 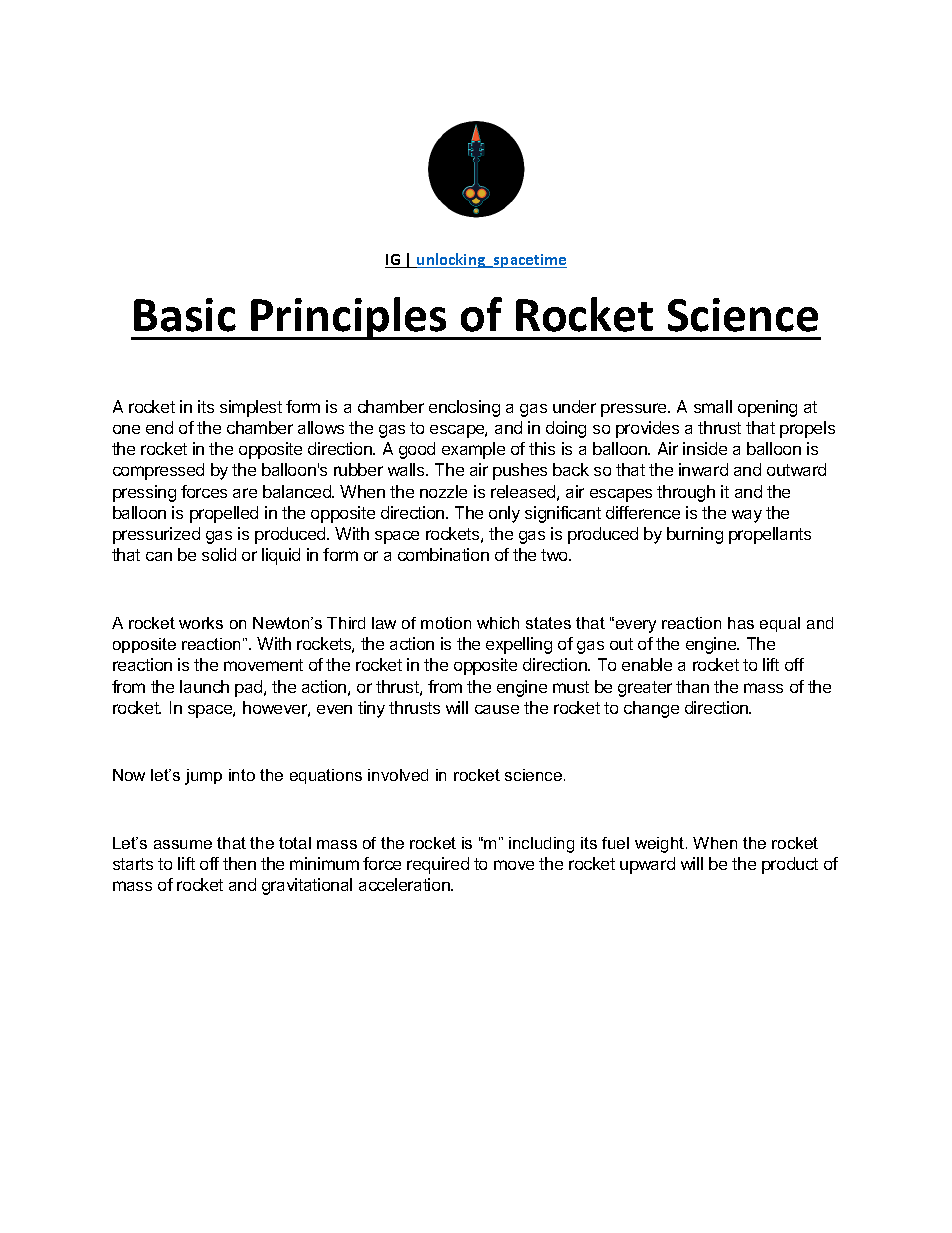 I want to click on small, so click(x=713, y=406).
